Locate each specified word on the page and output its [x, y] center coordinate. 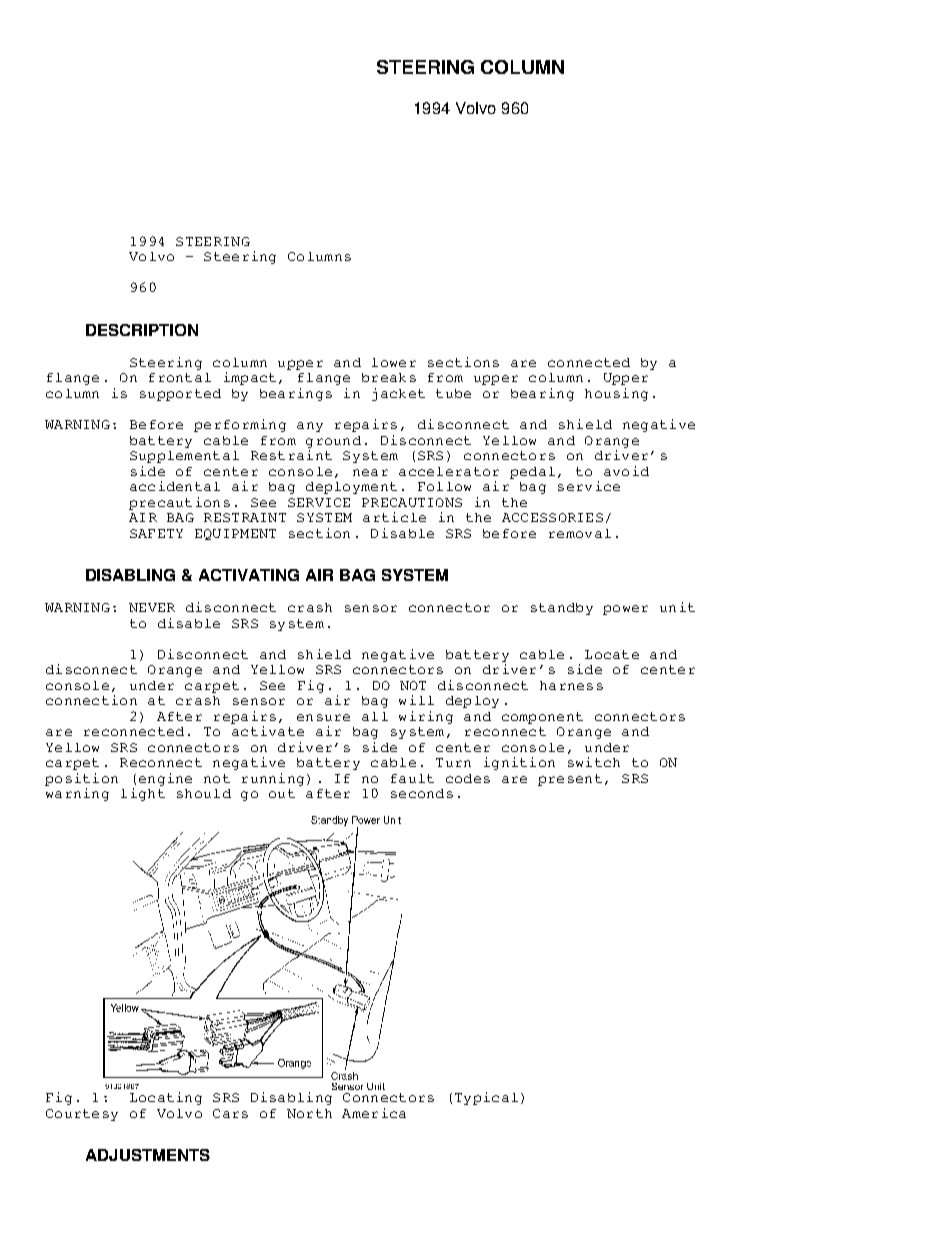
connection [91, 700]
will [416, 700]
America [374, 1113]
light [143, 794]
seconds [422, 793]
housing [616, 394]
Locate [612, 654]
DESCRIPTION [142, 330]
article [394, 517]
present [570, 780]
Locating [166, 1098]
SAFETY [156, 533]
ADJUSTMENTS [148, 1155]
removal [580, 533]
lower [394, 362]
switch [594, 762]
